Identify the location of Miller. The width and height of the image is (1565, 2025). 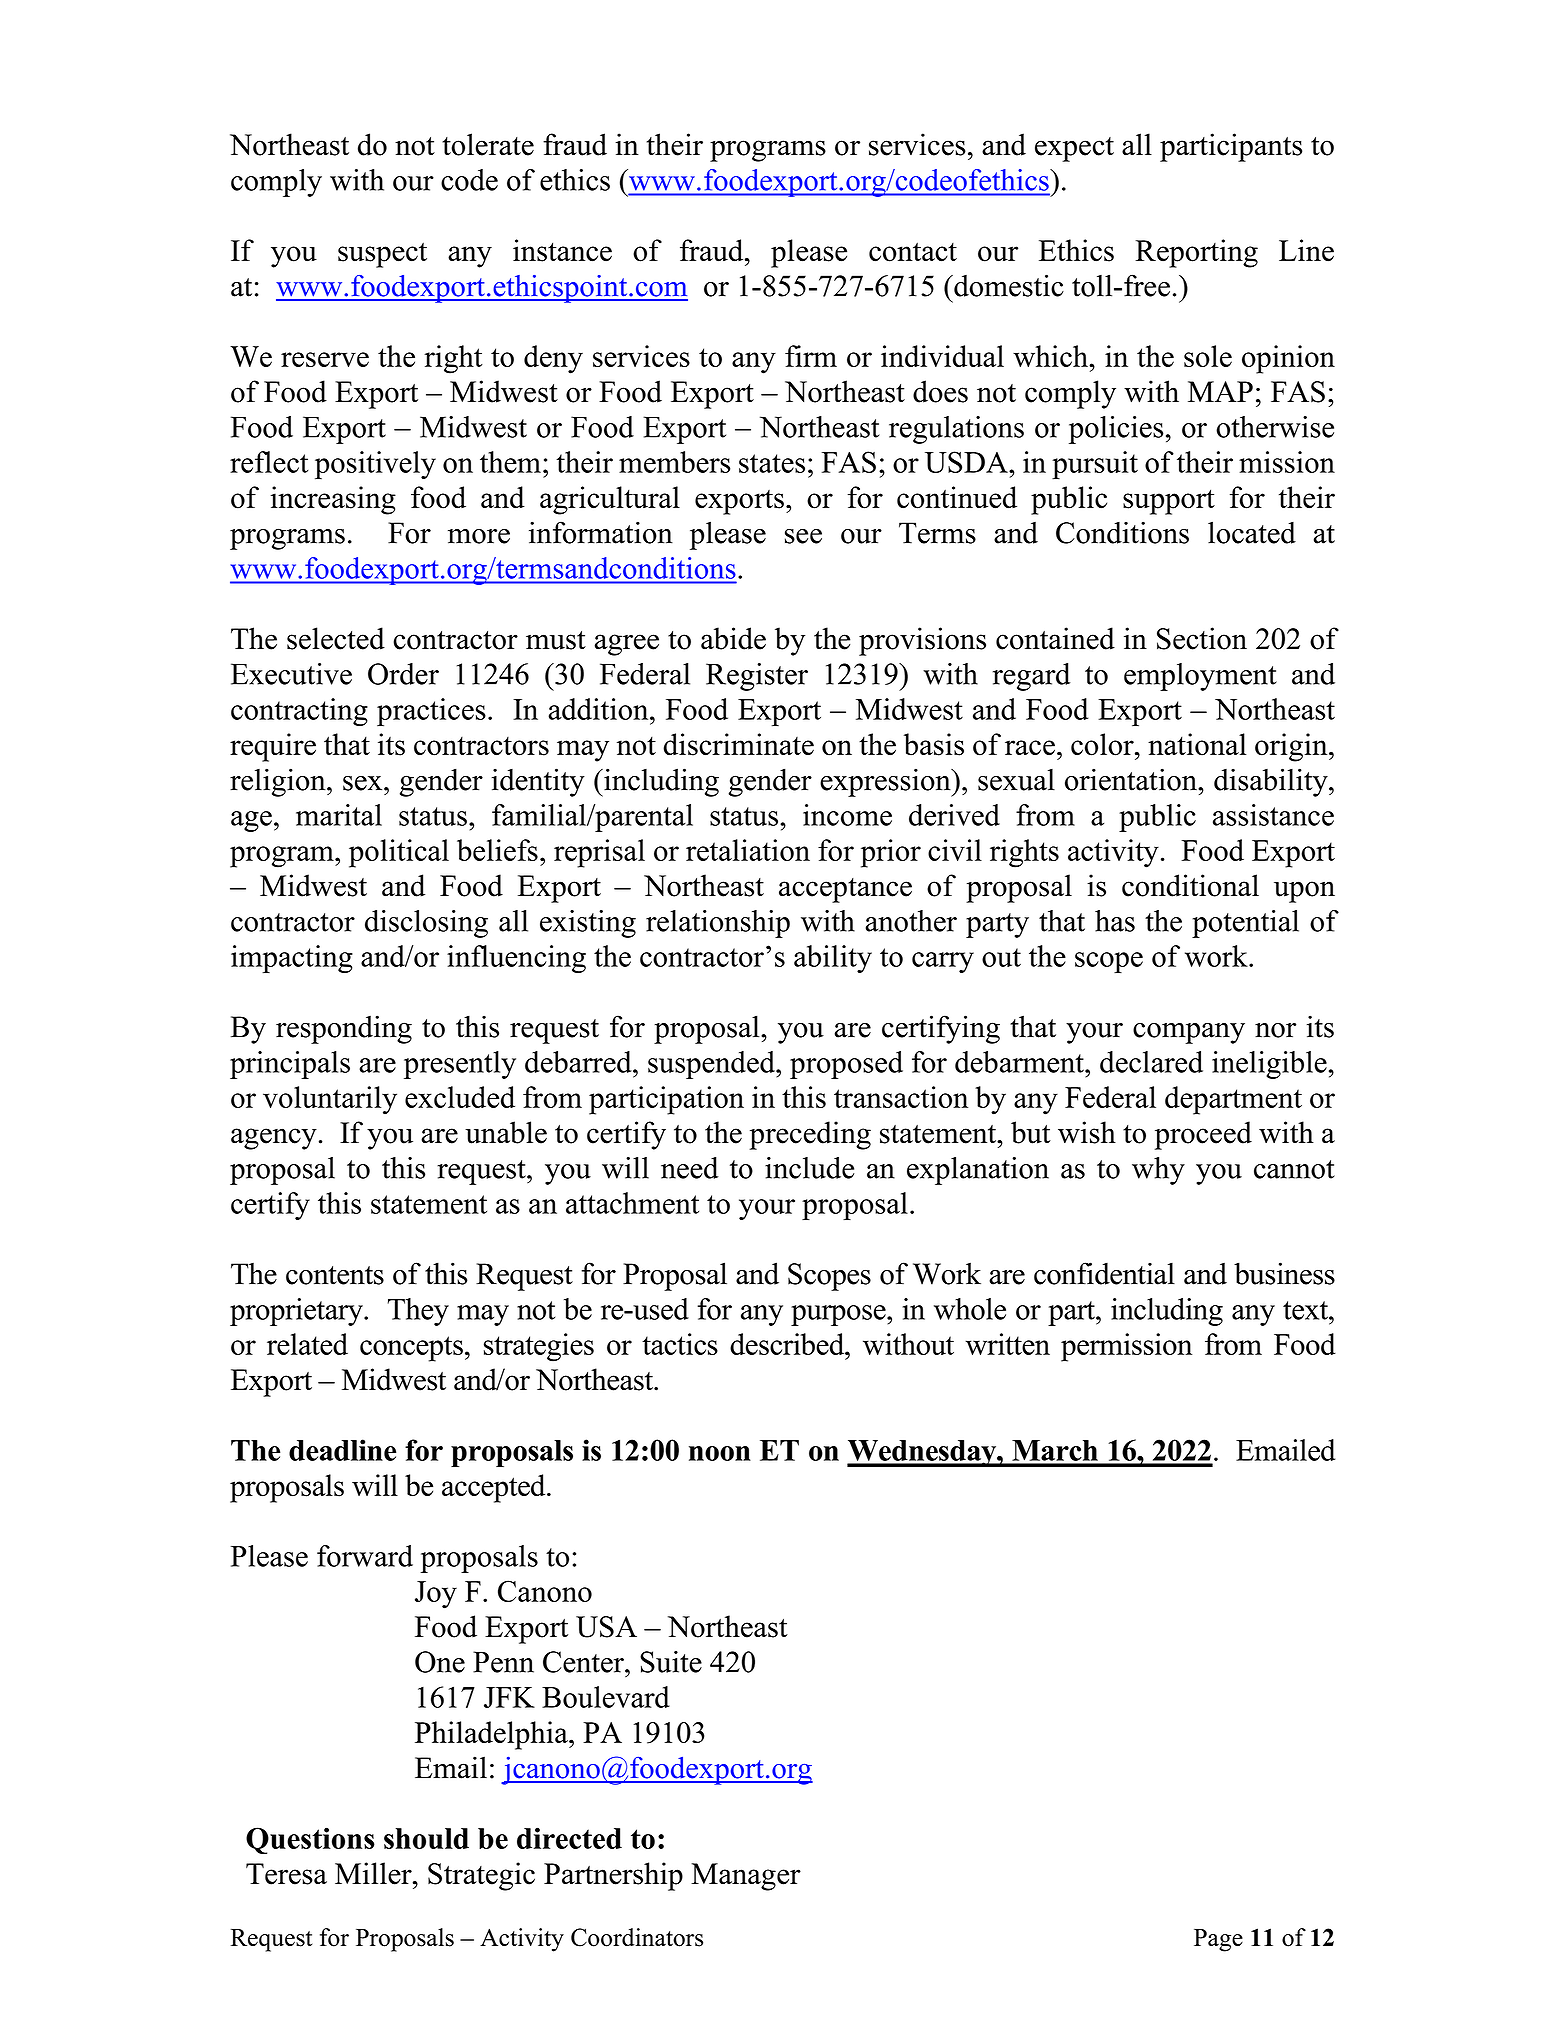
(374, 1873).
